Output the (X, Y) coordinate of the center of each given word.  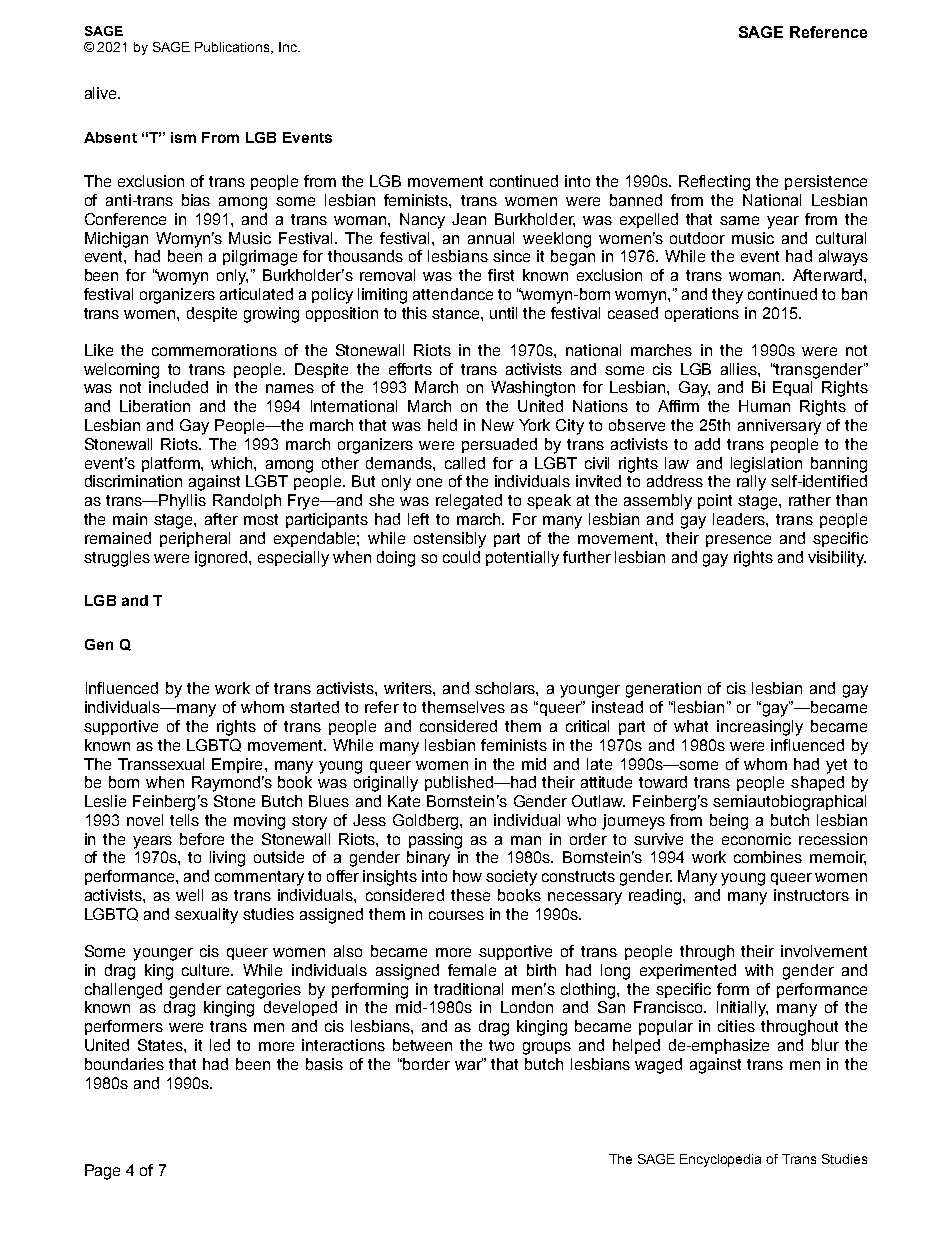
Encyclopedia (720, 1160)
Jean (469, 219)
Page (102, 1172)
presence (738, 541)
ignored (222, 559)
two (501, 1045)
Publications (233, 48)
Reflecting (714, 183)
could (461, 557)
